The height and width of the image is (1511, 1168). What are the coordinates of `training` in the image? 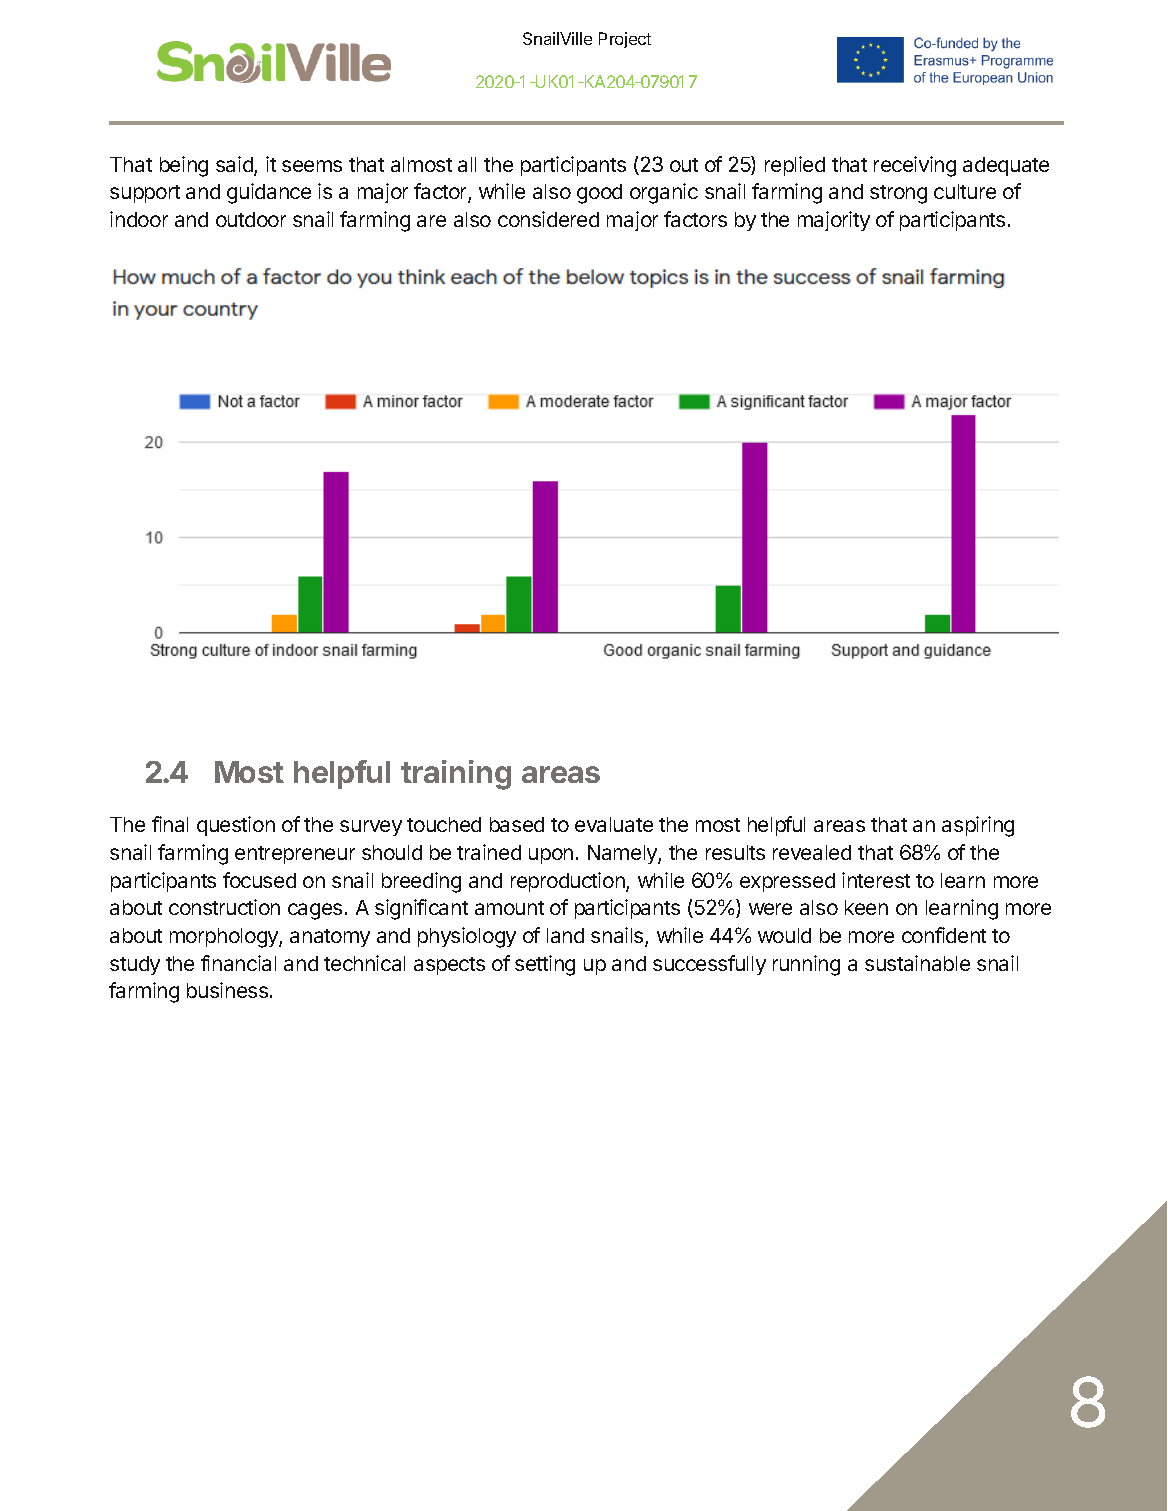 It's located at (456, 775).
